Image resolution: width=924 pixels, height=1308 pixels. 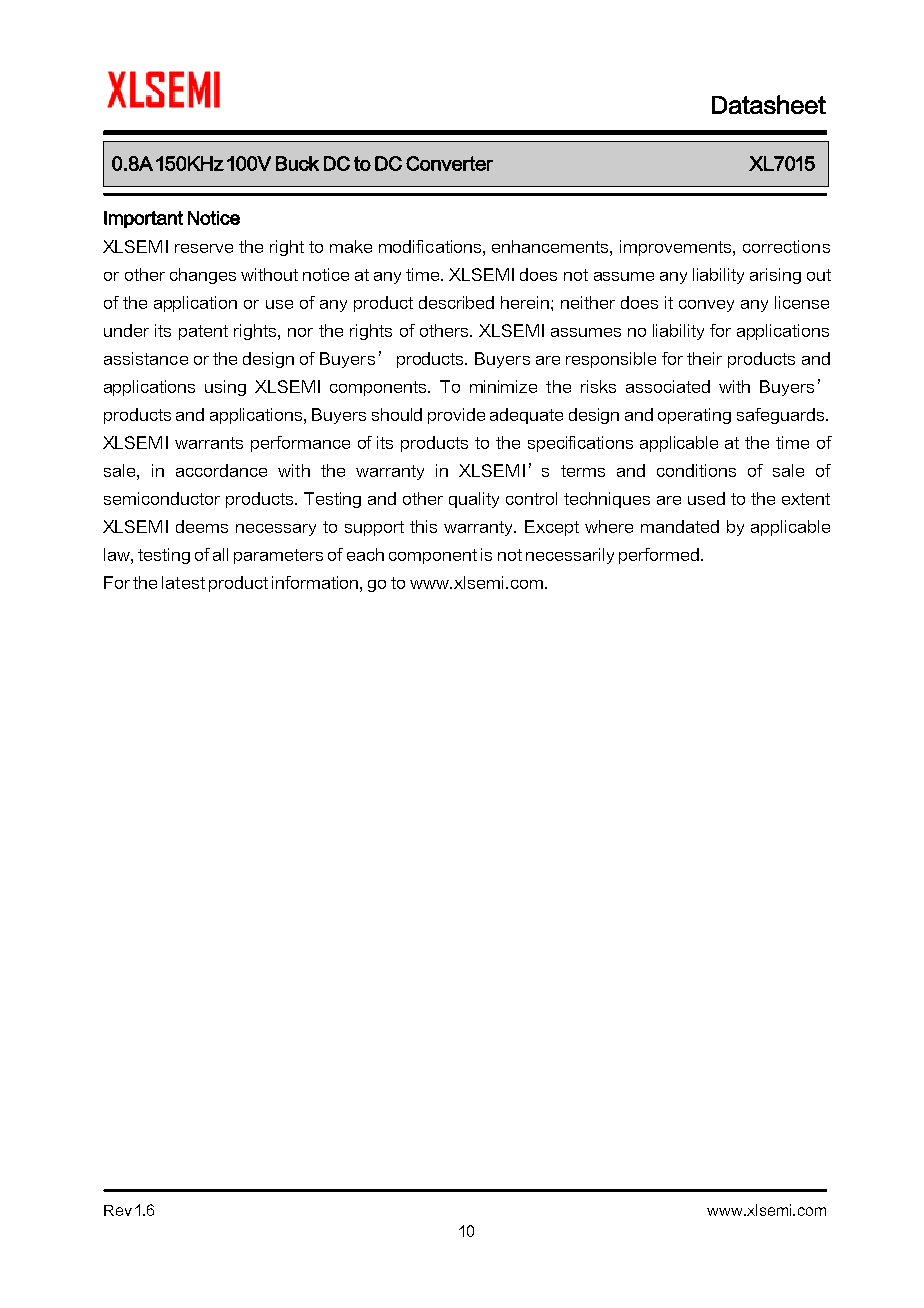 I want to click on Buck, so click(x=297, y=163).
